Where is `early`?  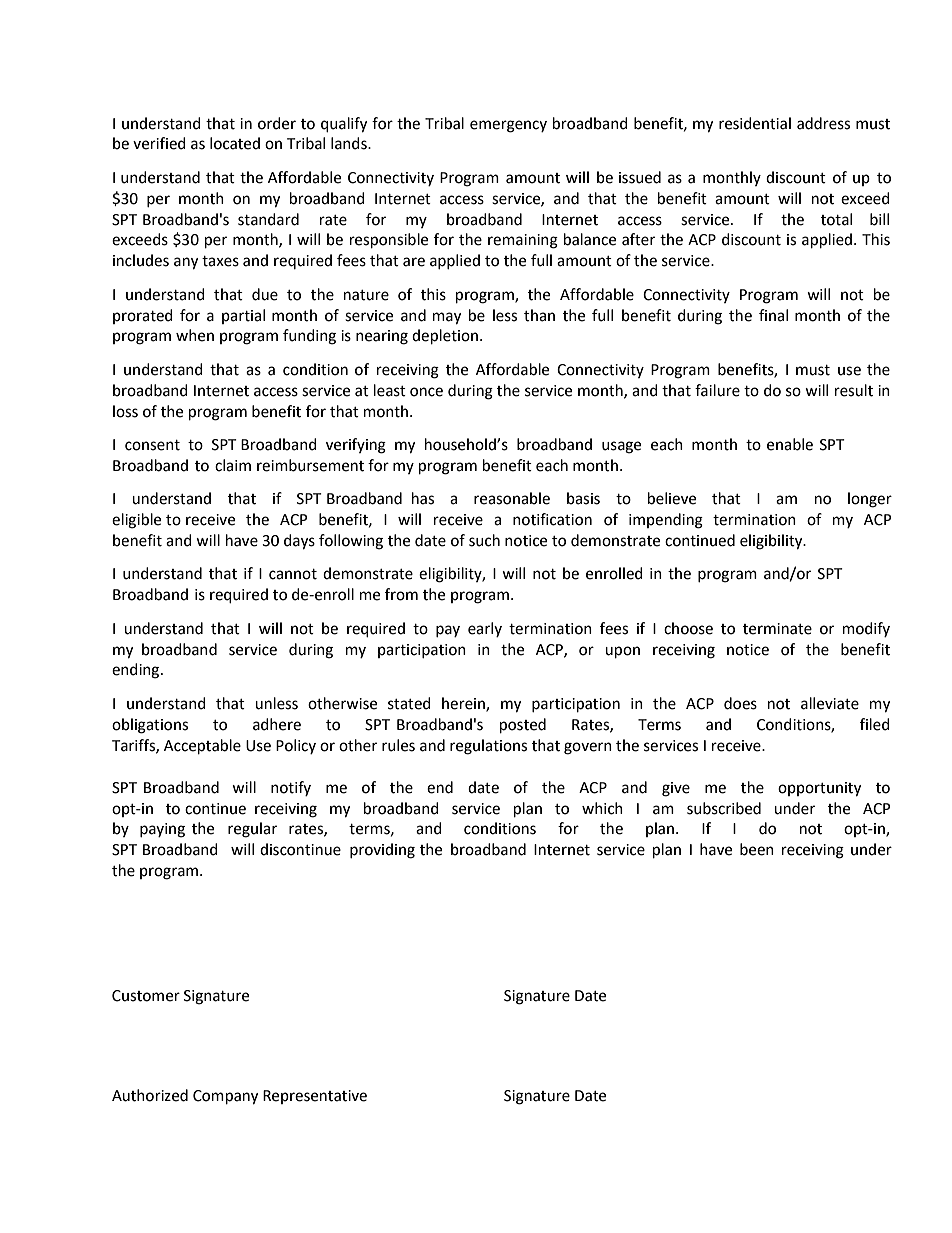 early is located at coordinates (485, 629).
